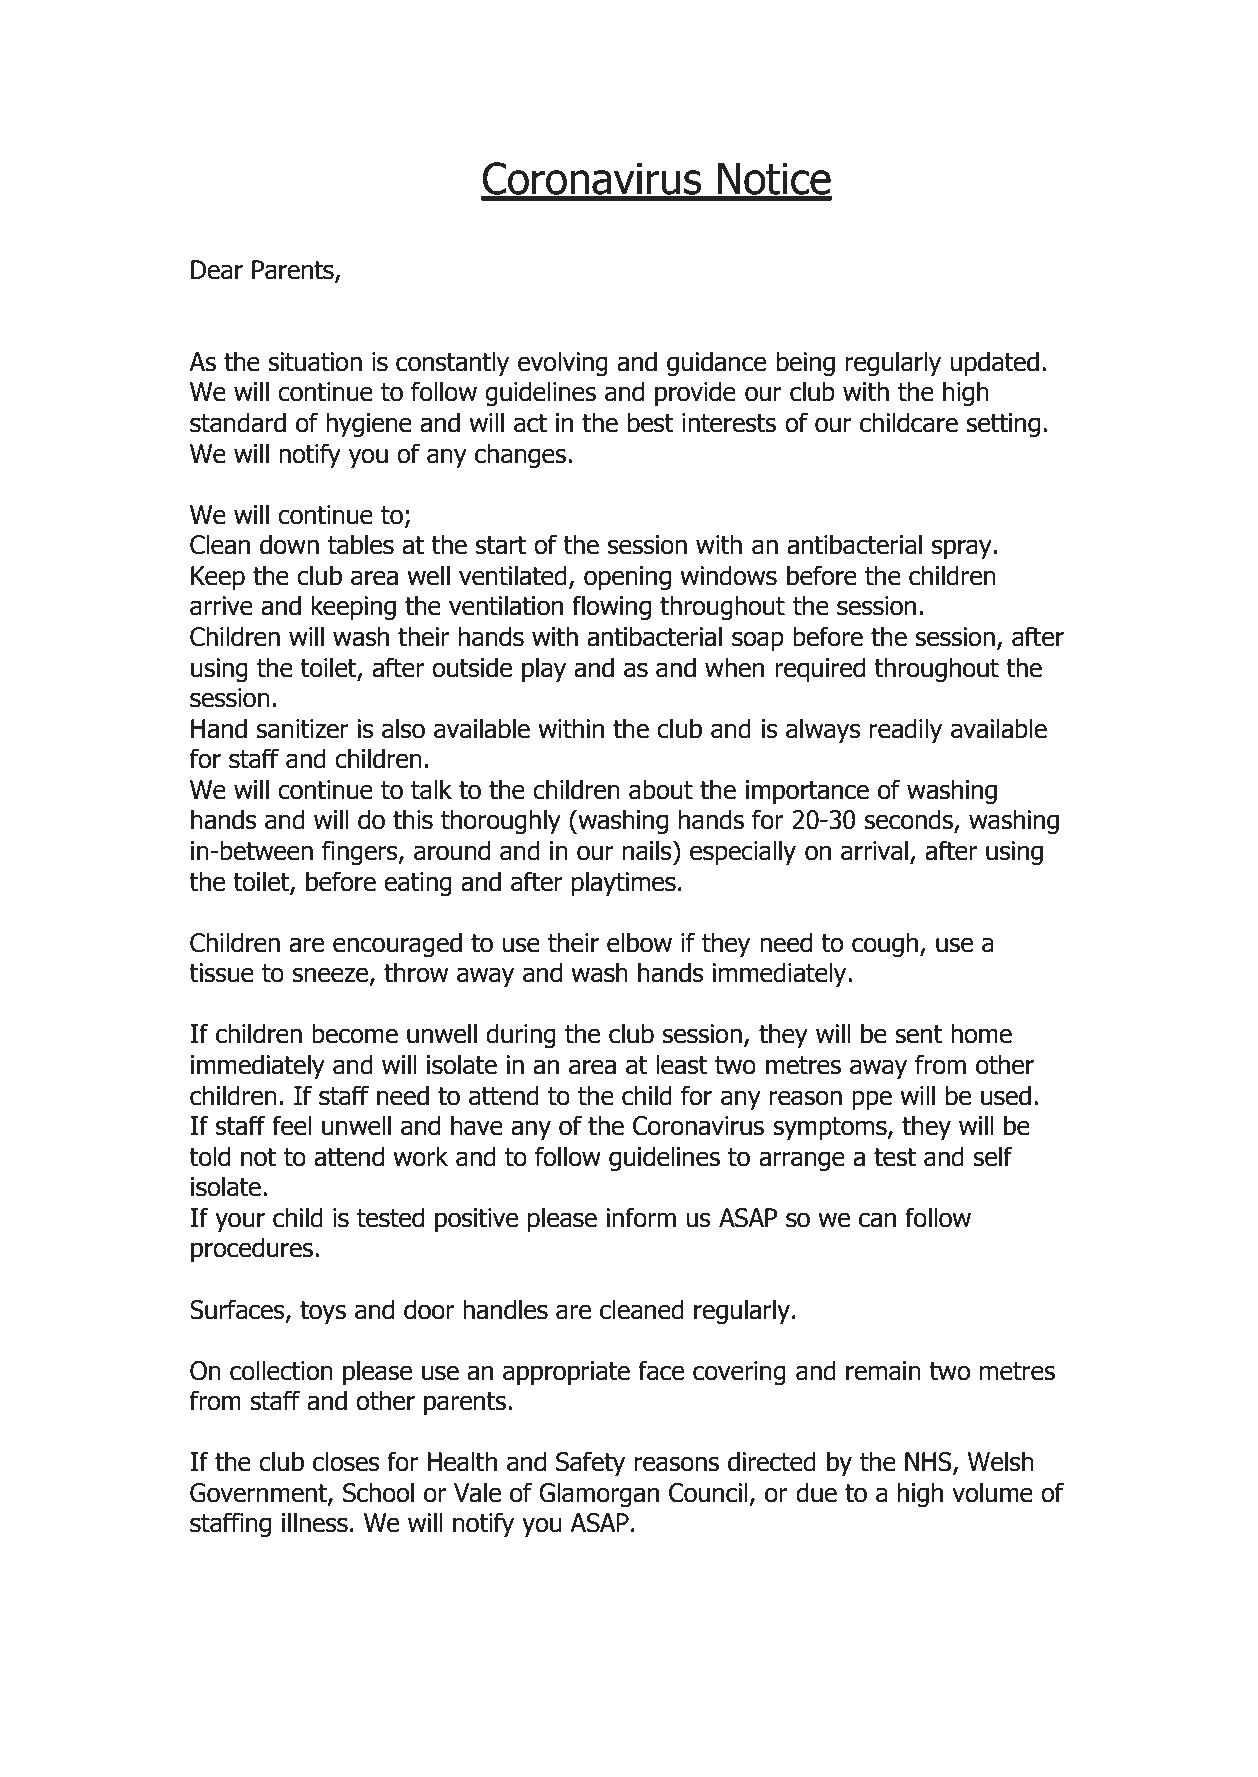 This page has width=1258, height=1777. I want to click on evolving, so click(563, 363).
